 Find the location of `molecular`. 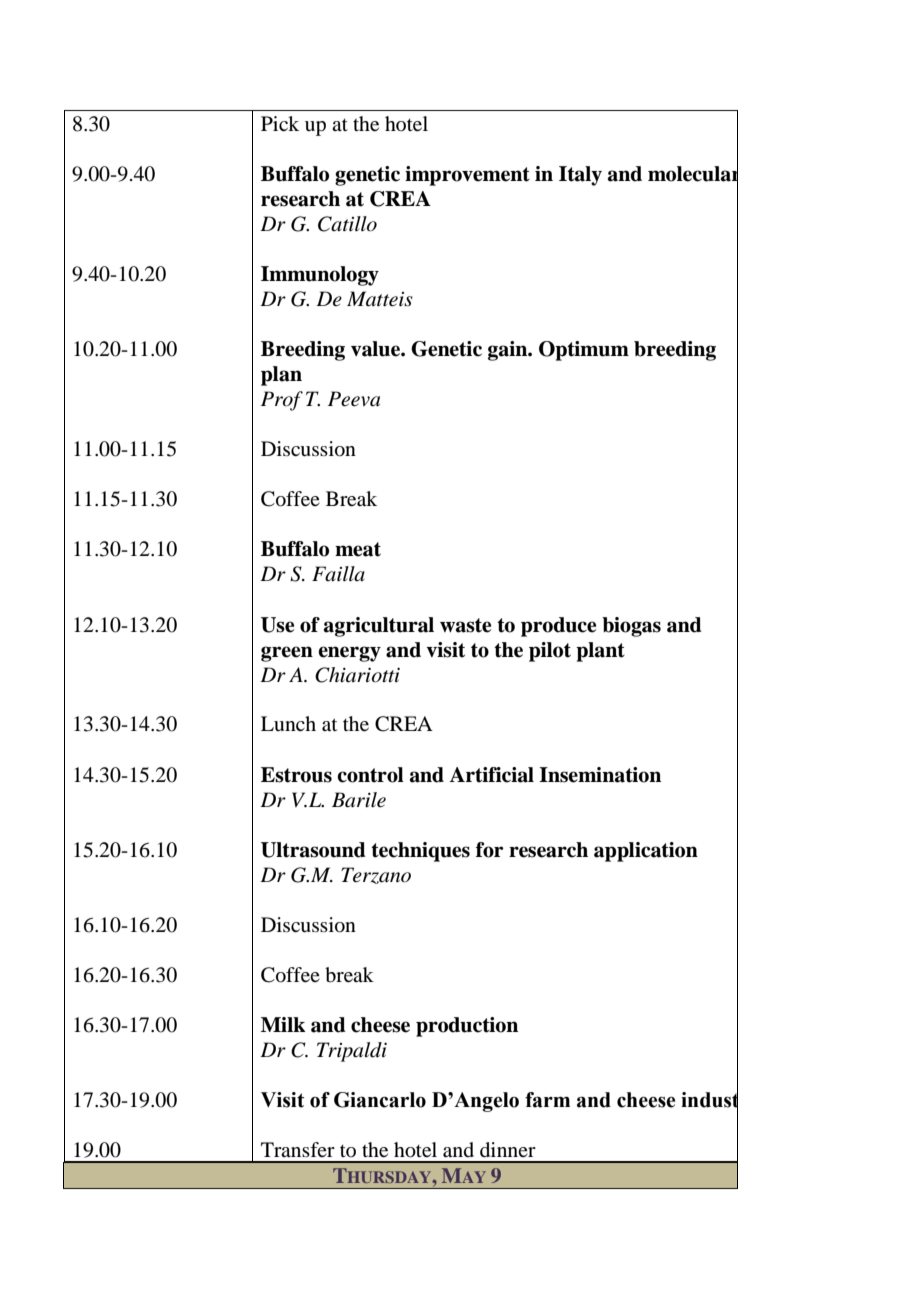

molecular is located at coordinates (693, 174).
